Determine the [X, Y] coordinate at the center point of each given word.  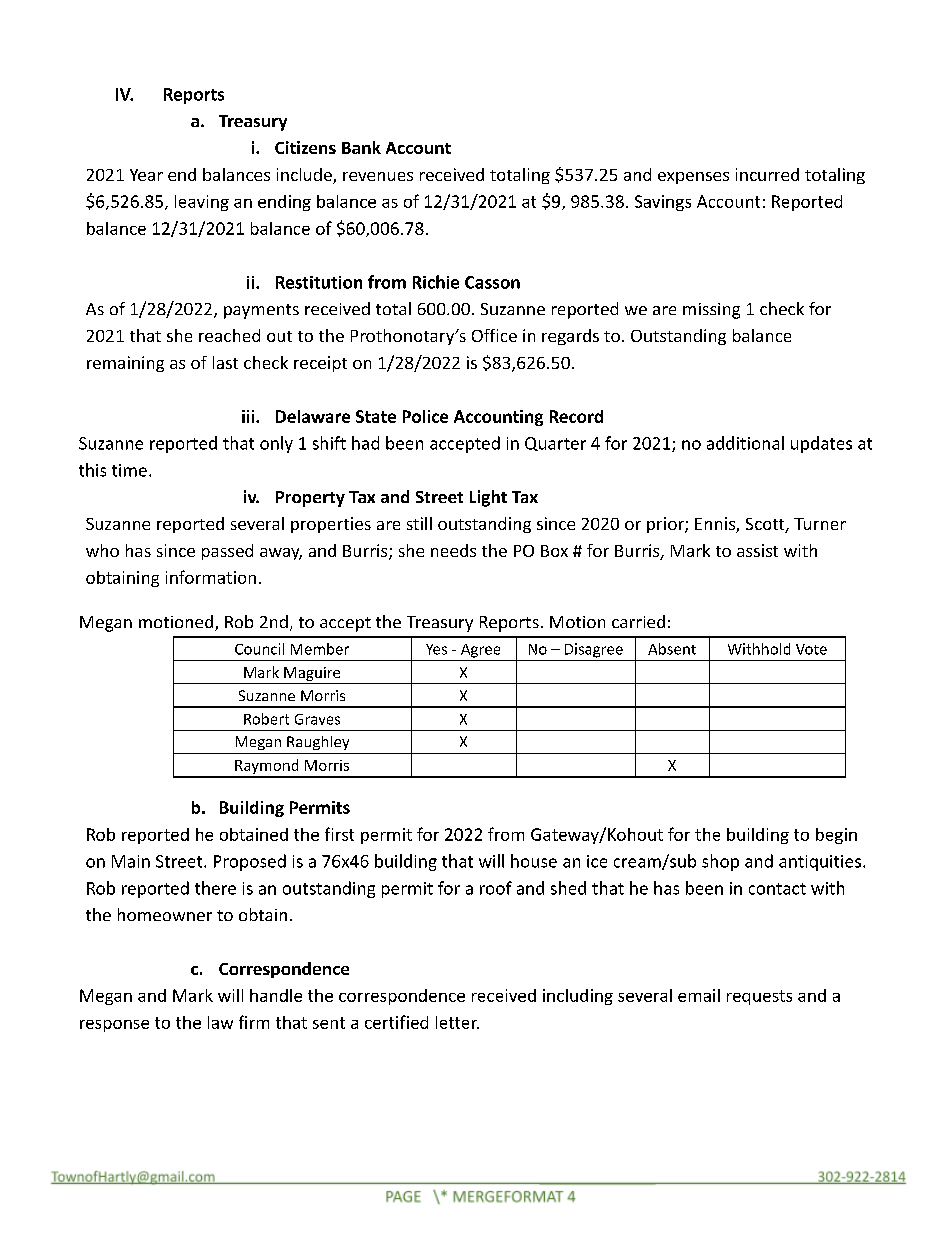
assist [757, 550]
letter [457, 1022]
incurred [767, 174]
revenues [378, 176]
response [114, 1026]
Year [146, 175]
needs [453, 550]
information [211, 577]
